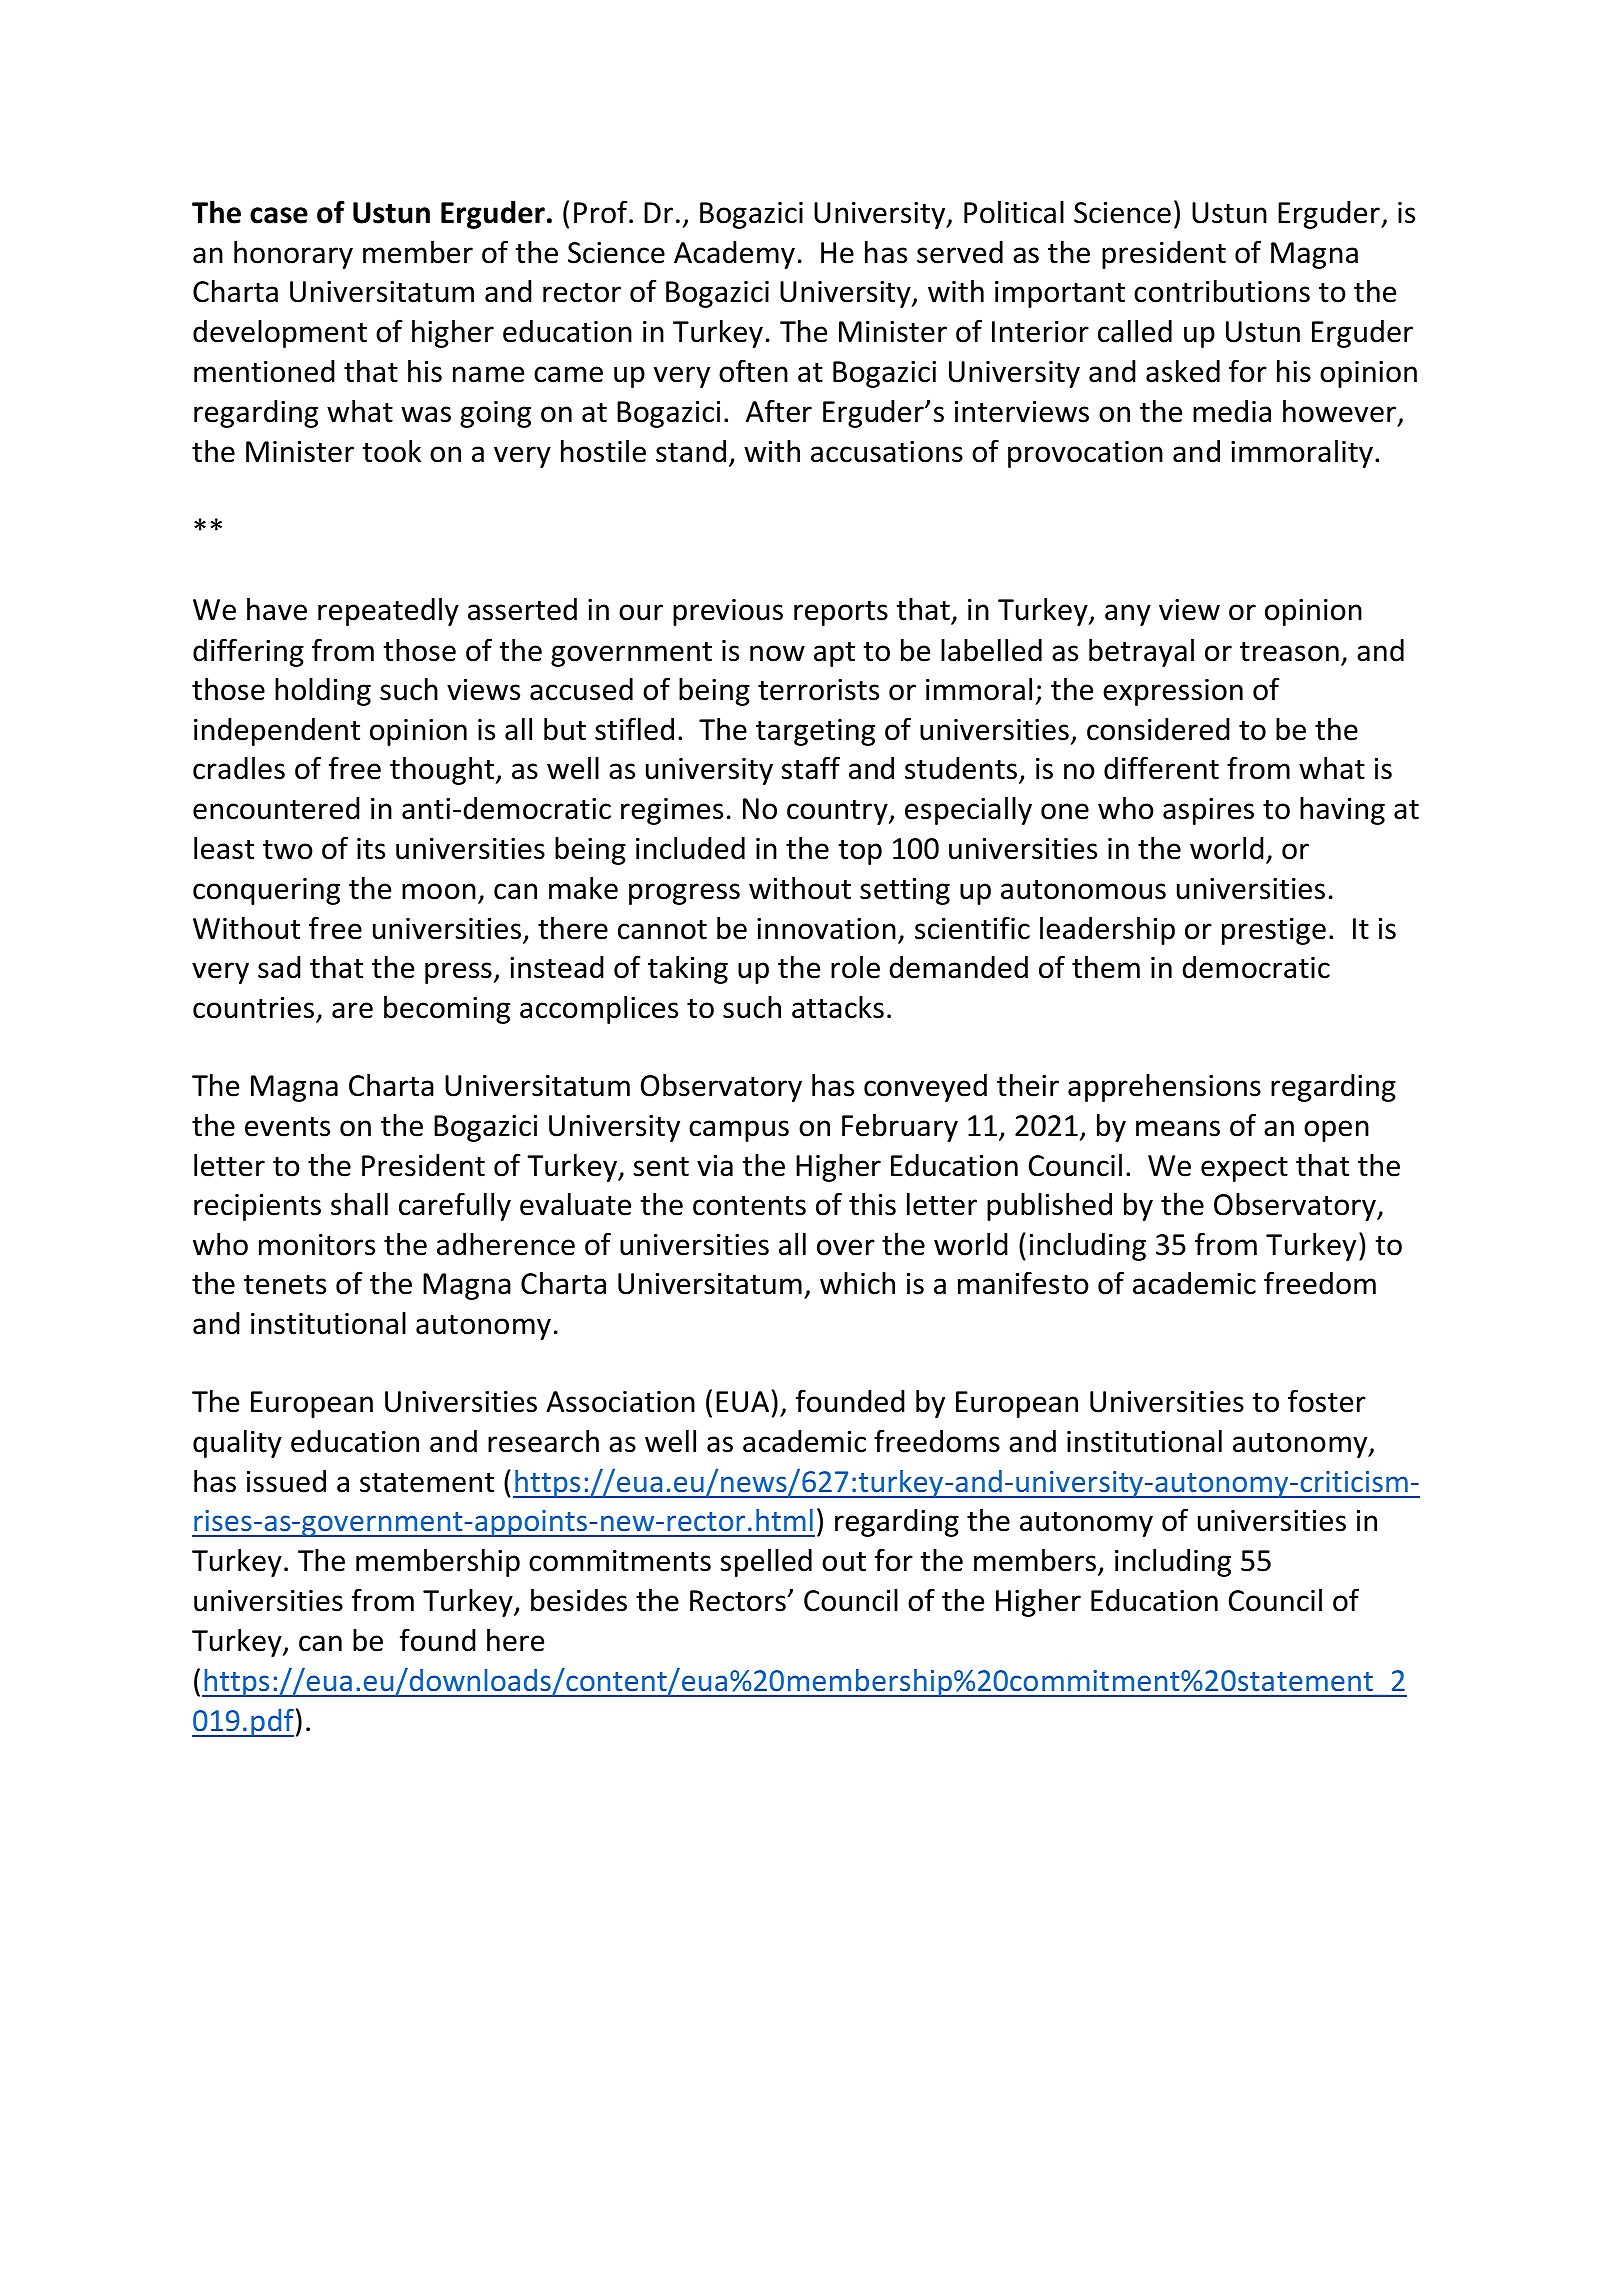  I want to click on repeatedly, so click(388, 612).
